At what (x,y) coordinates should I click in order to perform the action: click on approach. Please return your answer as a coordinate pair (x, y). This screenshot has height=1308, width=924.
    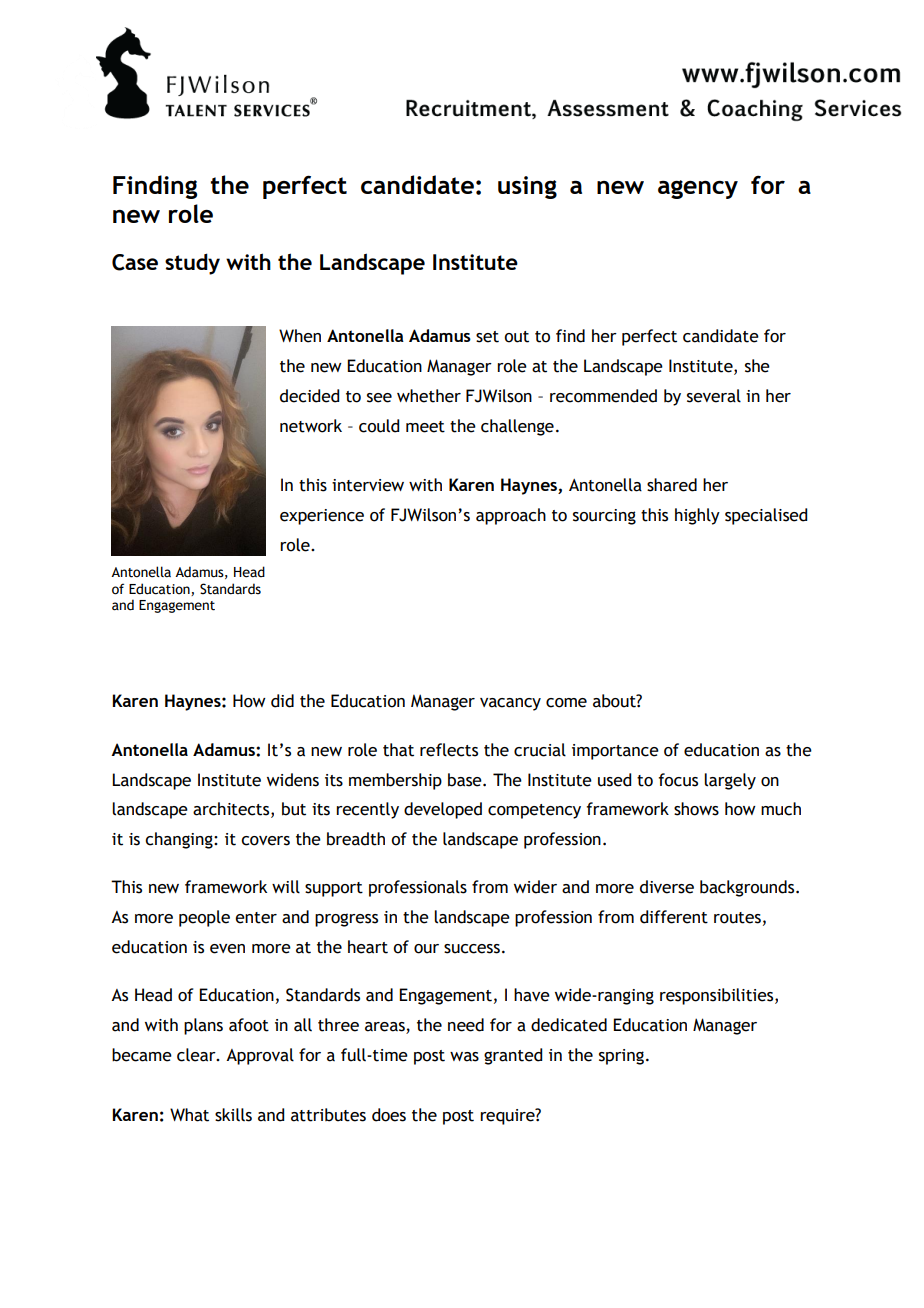
    Looking at the image, I should click on (511, 516).
